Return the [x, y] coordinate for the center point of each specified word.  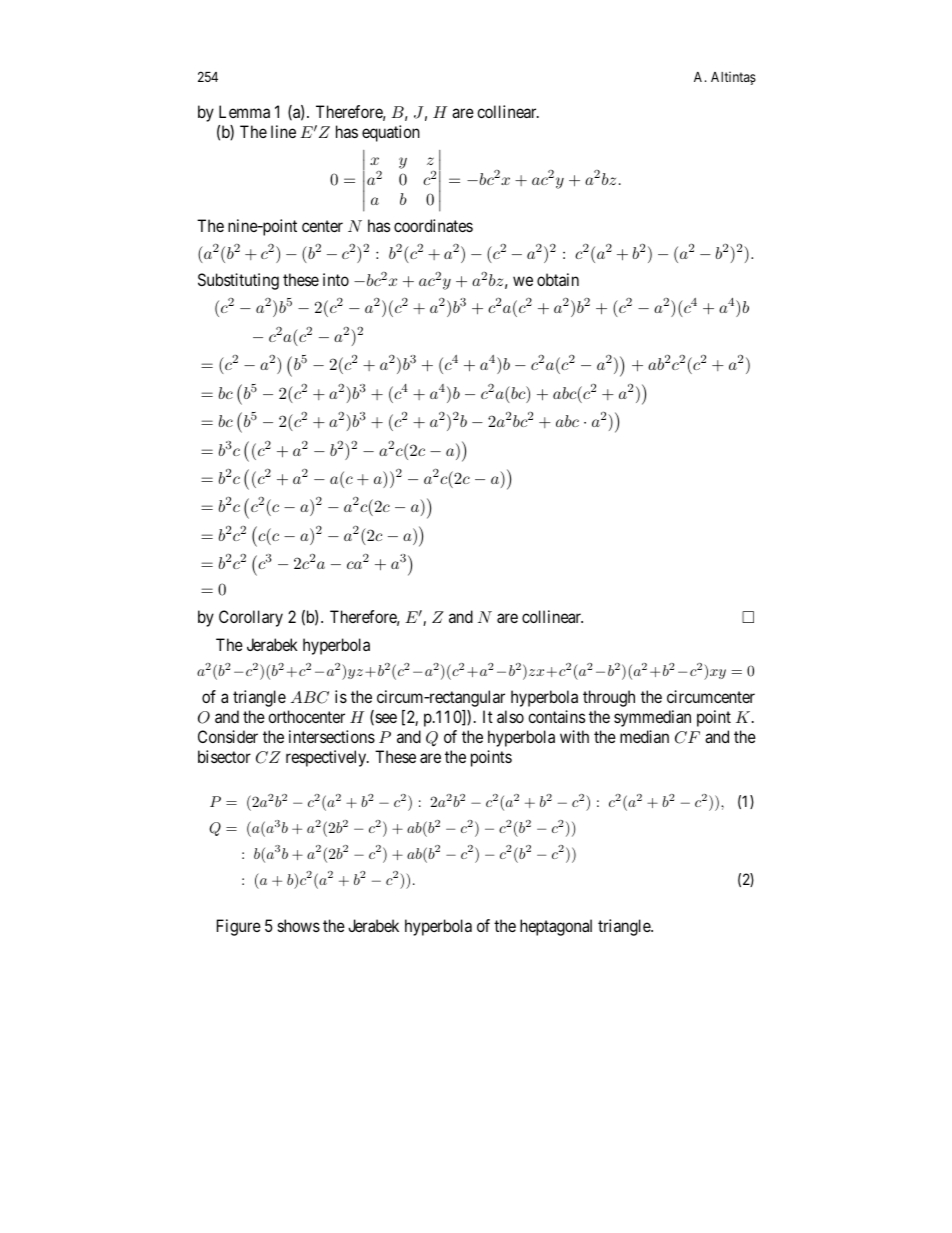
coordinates [433, 225]
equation [391, 133]
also [510, 716]
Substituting [238, 281]
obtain [558, 279]
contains [556, 716]
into [336, 279]
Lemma [244, 111]
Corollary [251, 618]
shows [299, 925]
